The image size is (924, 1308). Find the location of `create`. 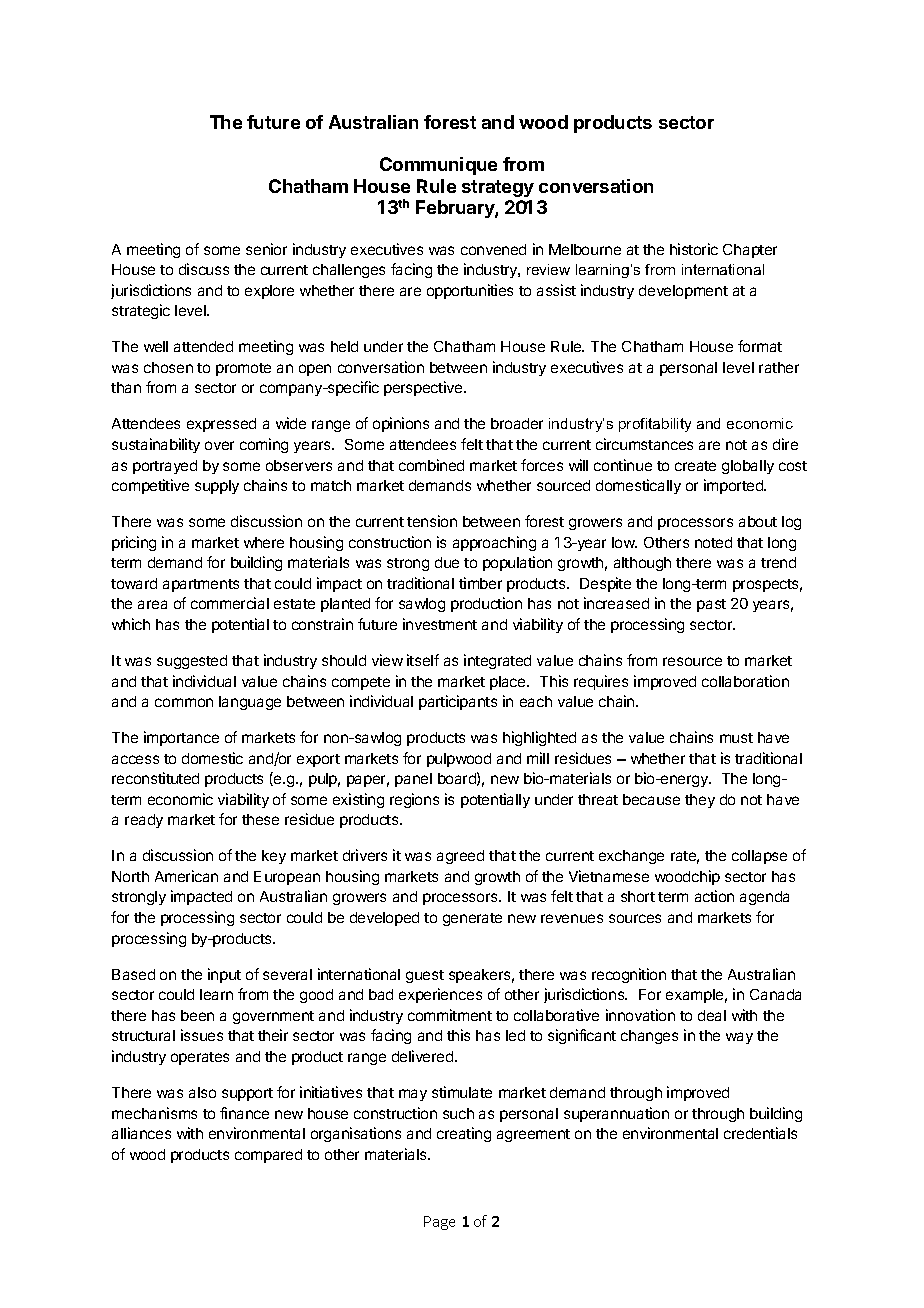

create is located at coordinates (695, 466).
